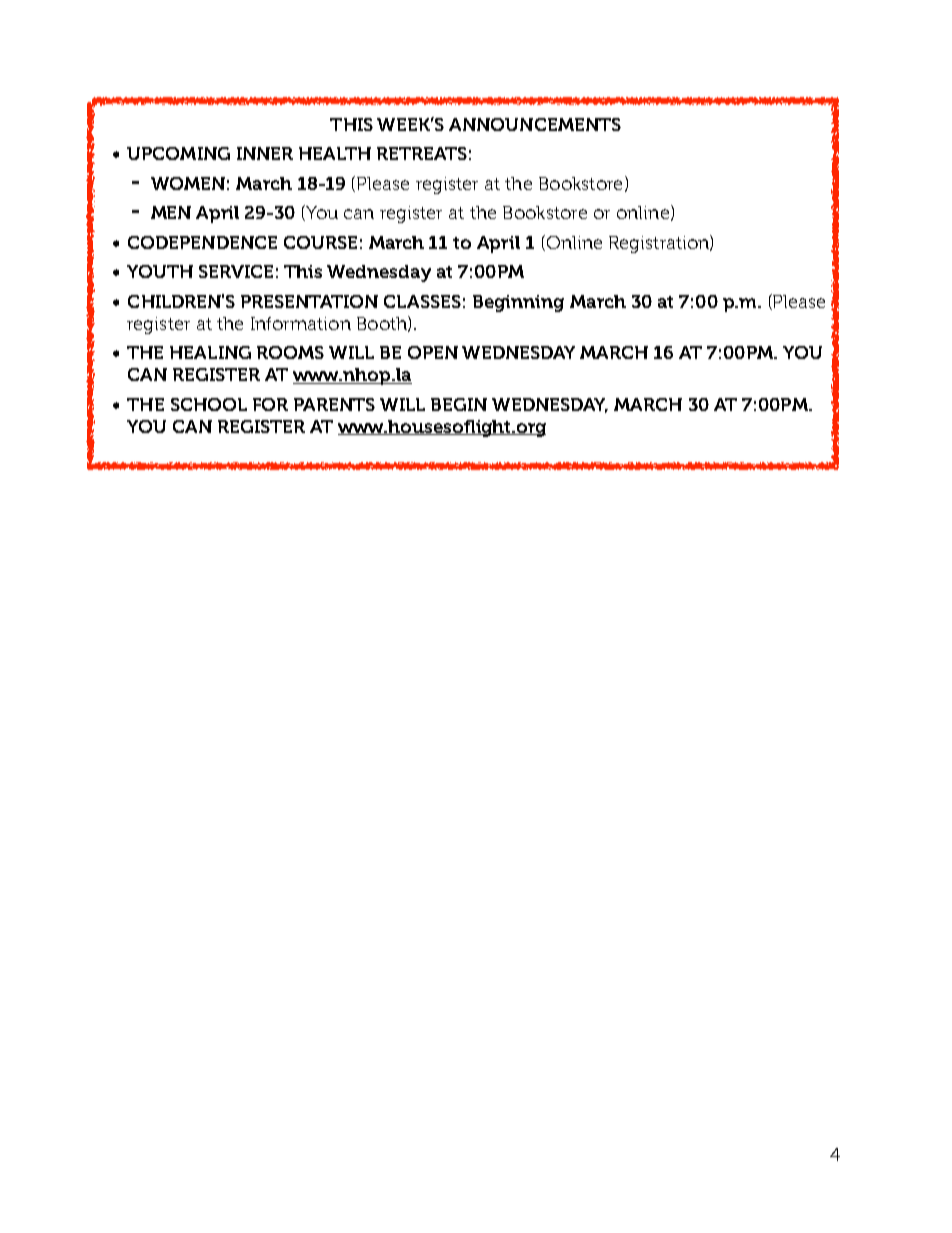 The width and height of the screenshot is (952, 1233). Describe the element at coordinates (433, 352) in the screenshot. I see `OPEN` at that location.
